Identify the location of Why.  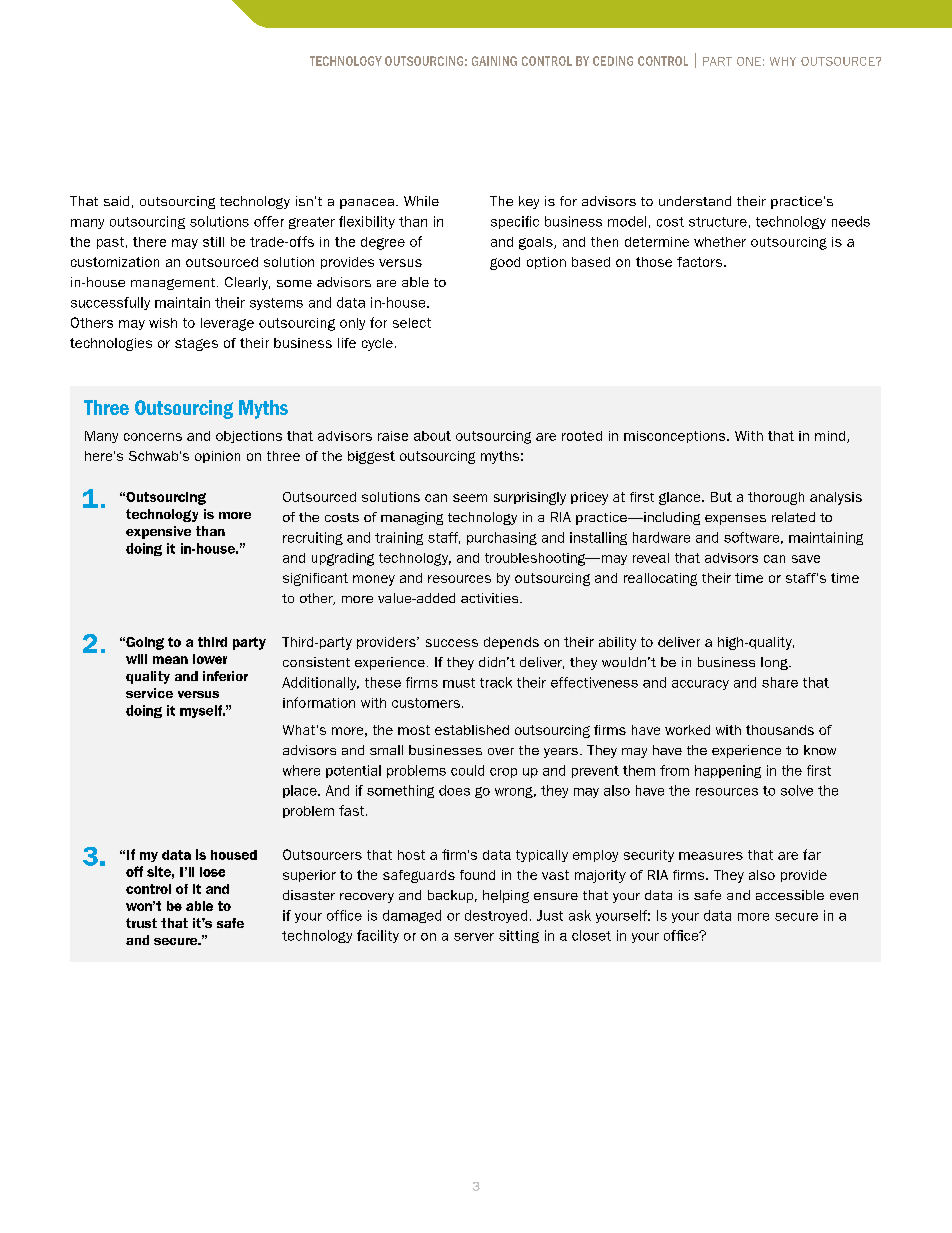
(783, 61).
